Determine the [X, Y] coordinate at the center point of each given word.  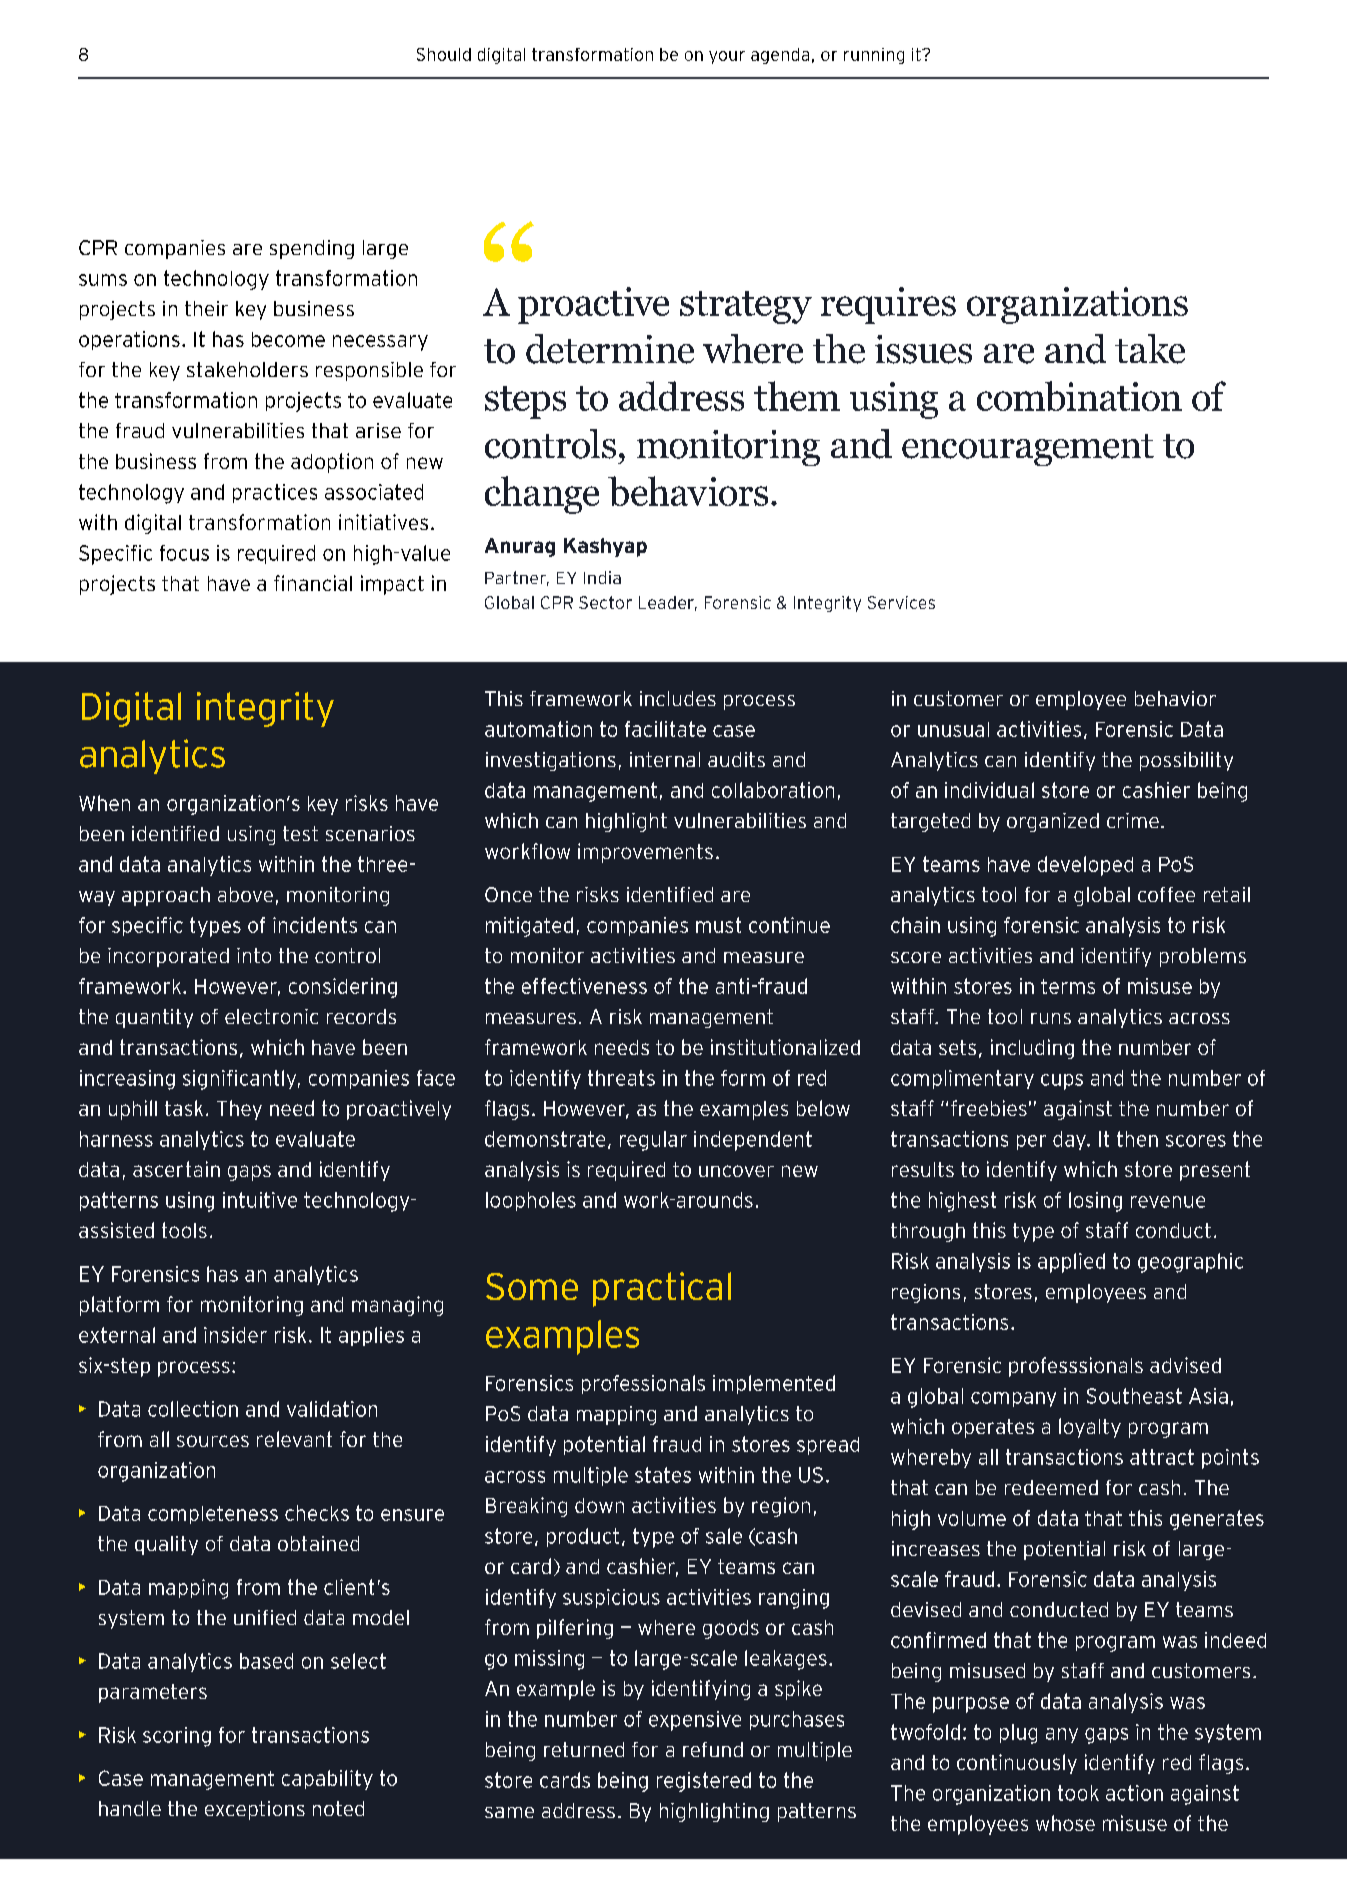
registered [704, 1782]
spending [312, 249]
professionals [643, 1384]
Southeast [1134, 1396]
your [727, 57]
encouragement [1028, 450]
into [254, 955]
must [718, 925]
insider [235, 1335]
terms [1068, 986]
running [874, 56]
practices [275, 493]
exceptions [255, 1810]
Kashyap [605, 547]
